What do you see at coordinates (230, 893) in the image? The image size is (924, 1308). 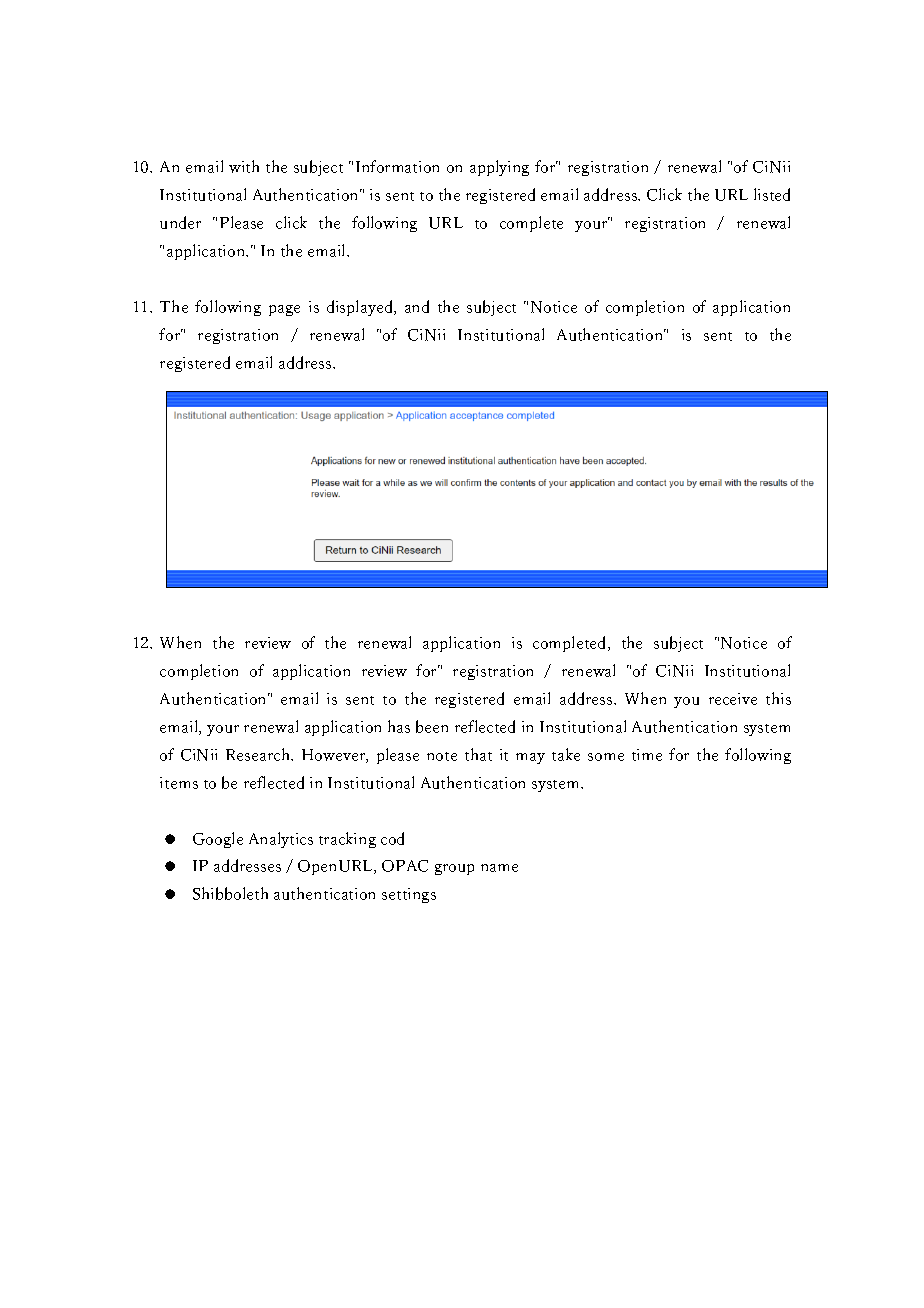 I see `Shibboleth` at bounding box center [230, 893].
